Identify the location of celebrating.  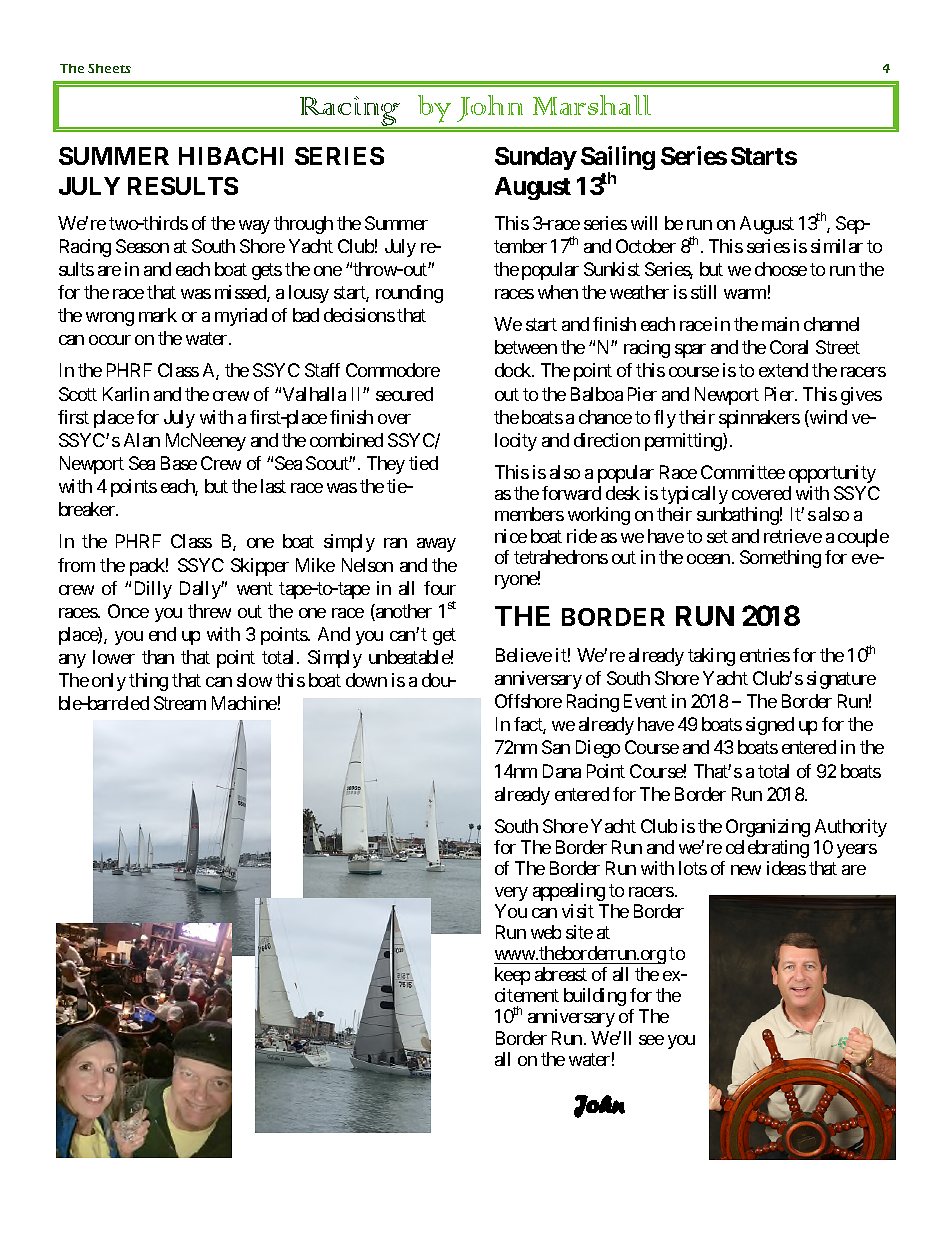
(767, 849).
